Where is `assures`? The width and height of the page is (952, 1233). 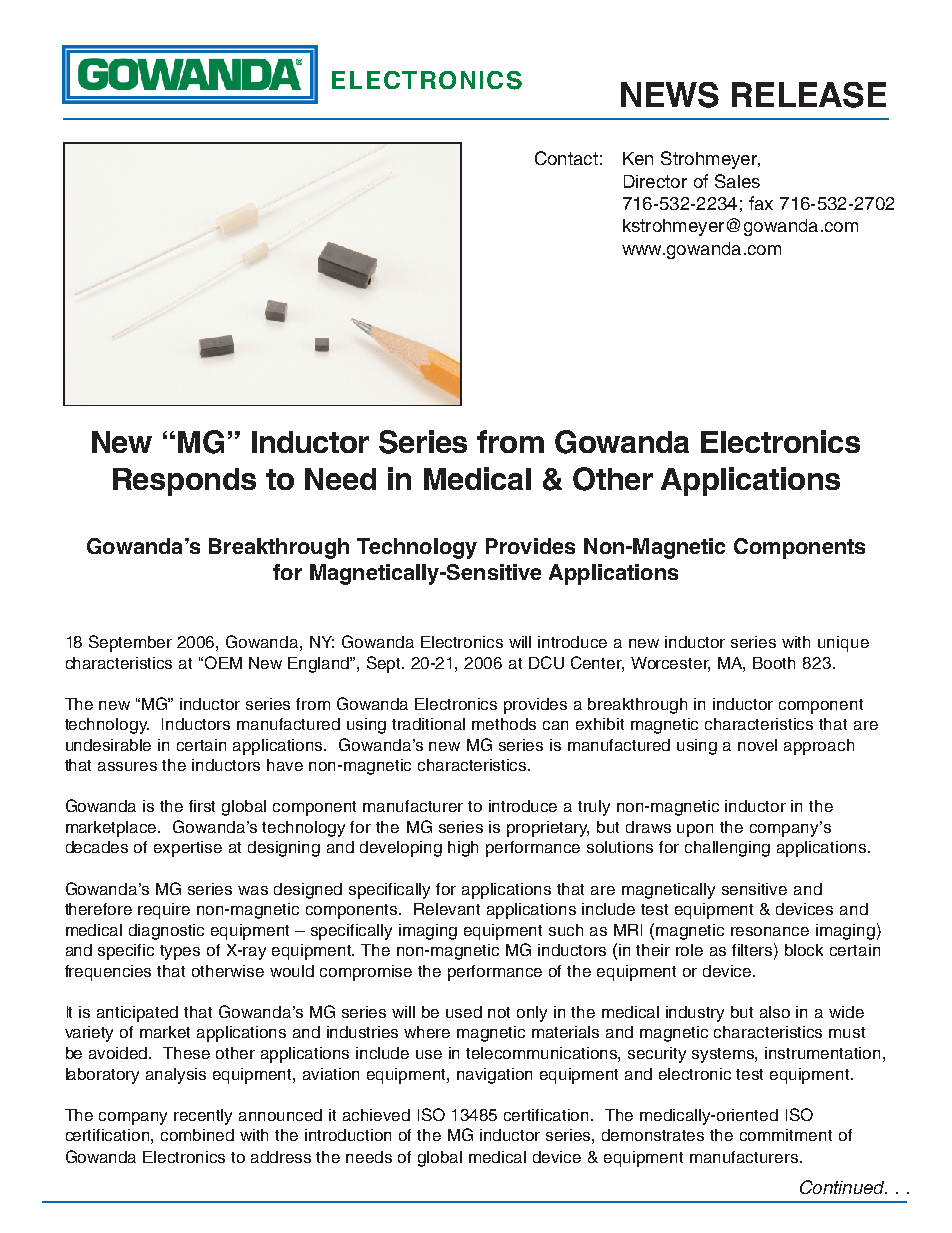 assures is located at coordinates (127, 766).
